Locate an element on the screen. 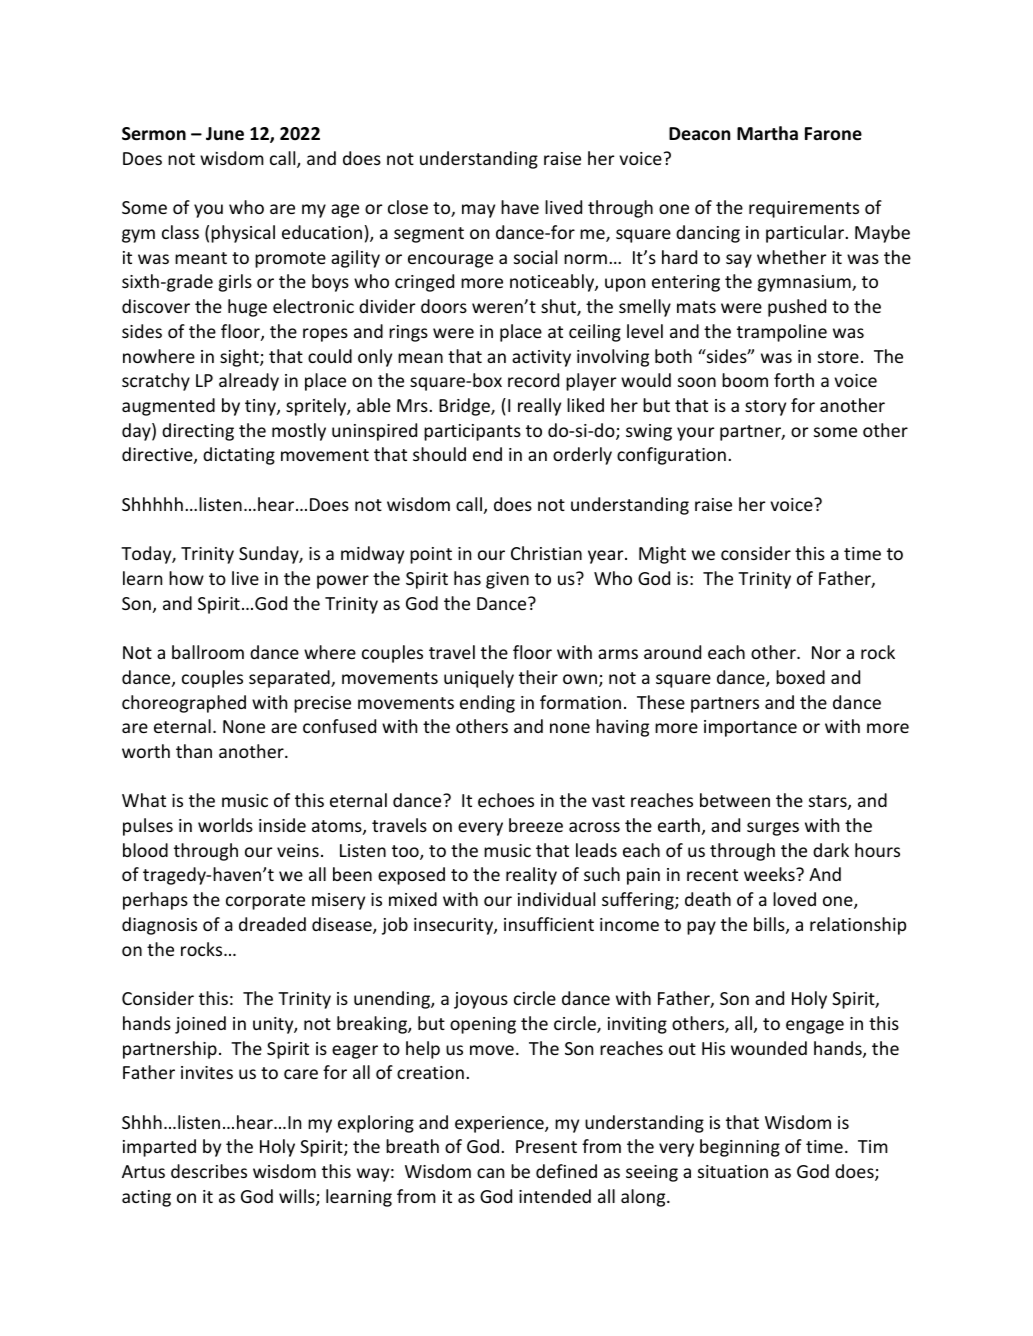 The image size is (1033, 1336). worlds is located at coordinates (225, 825).
